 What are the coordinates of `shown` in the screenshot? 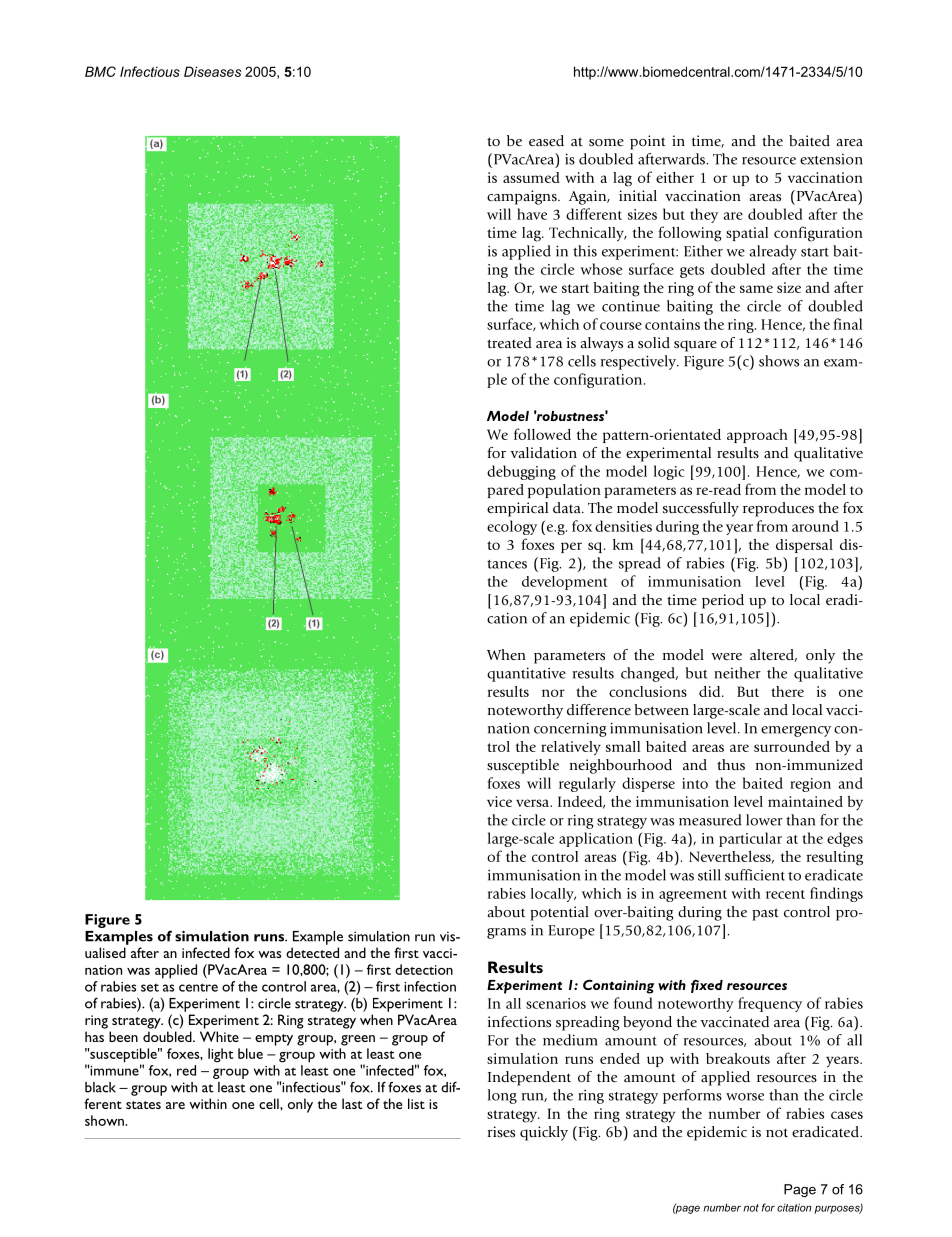 It's located at (105, 1120).
